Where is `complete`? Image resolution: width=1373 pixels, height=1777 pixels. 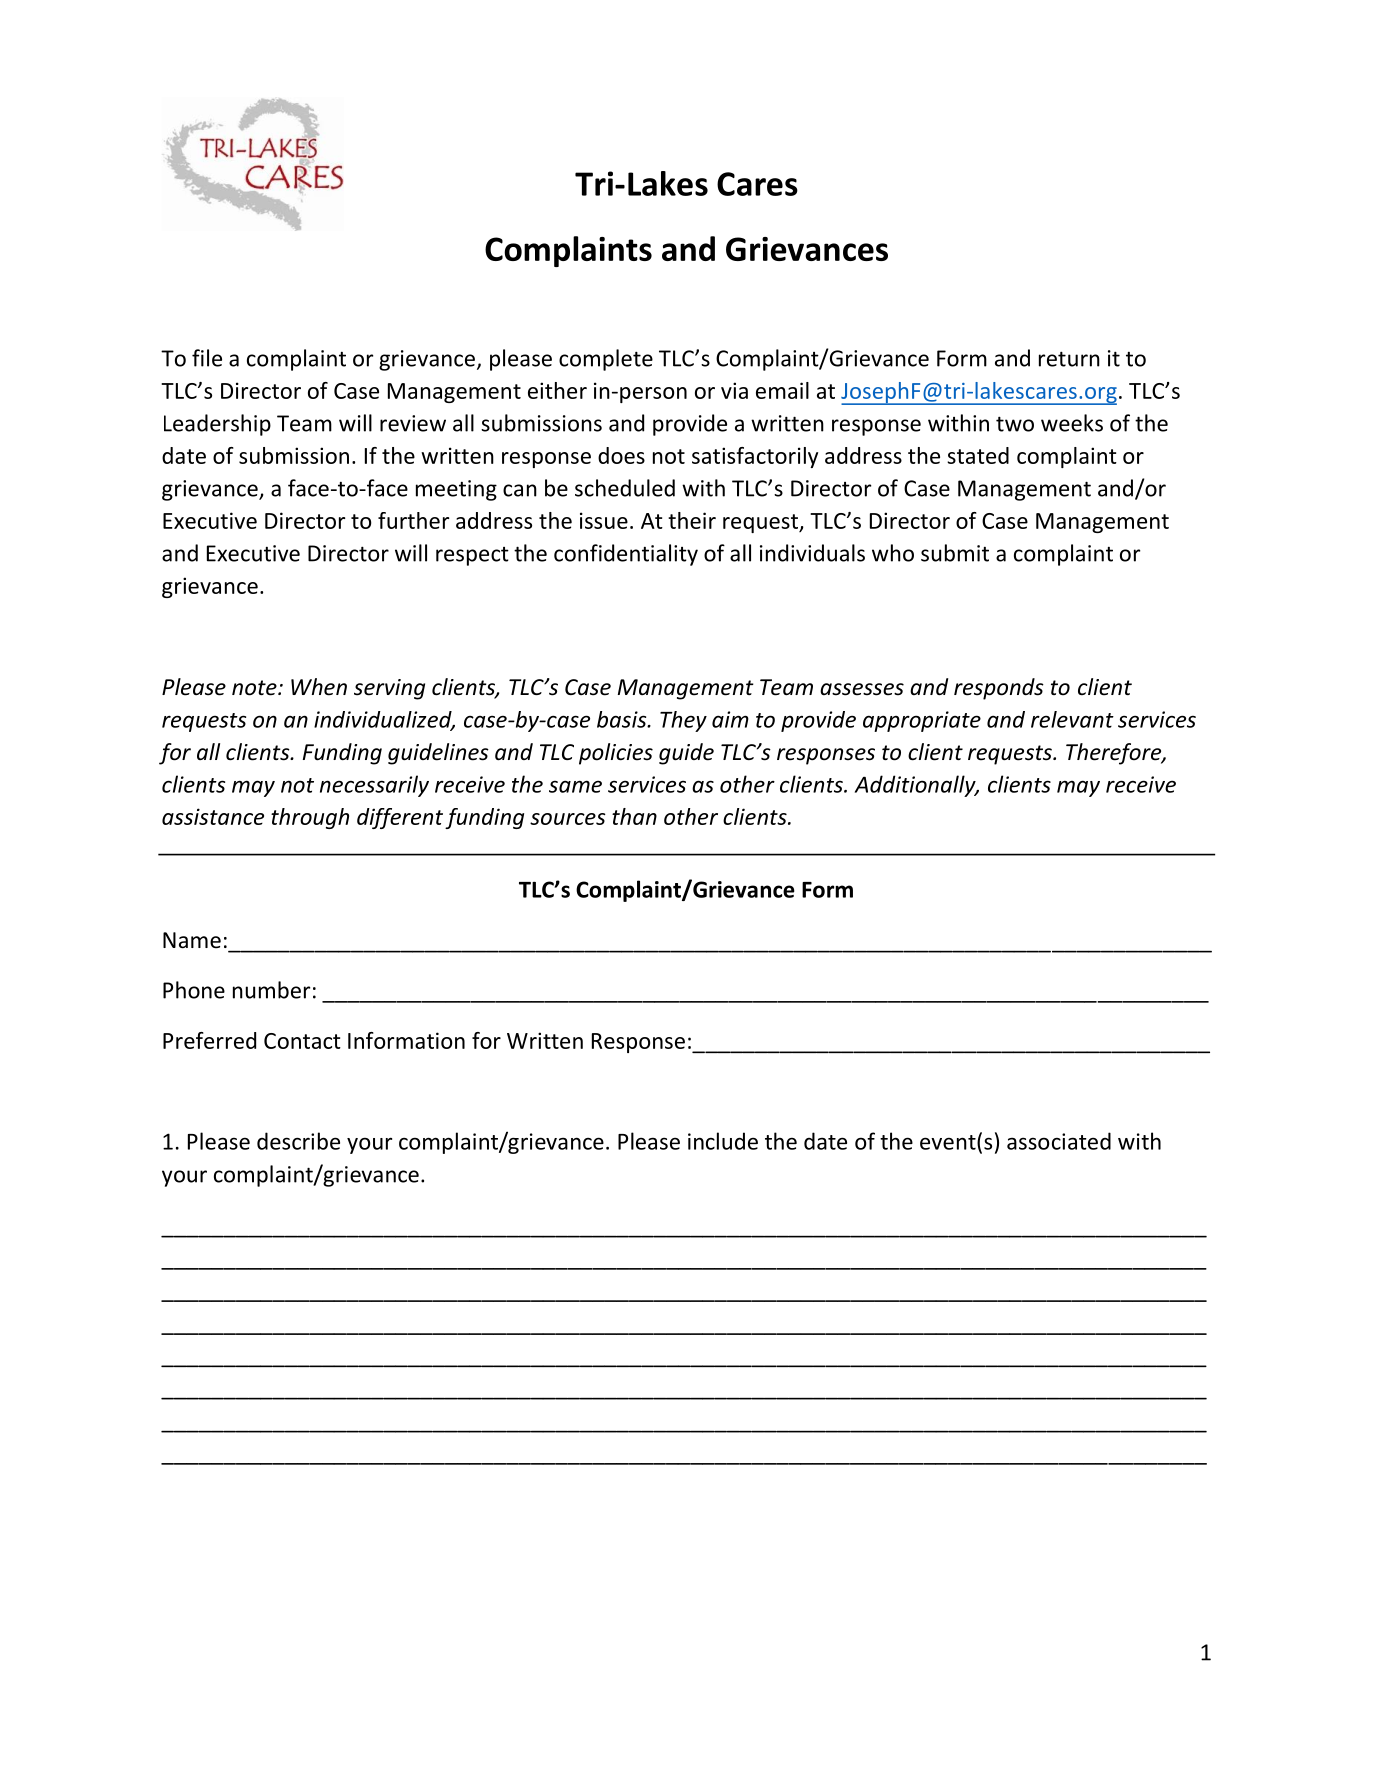 complete is located at coordinates (606, 360).
